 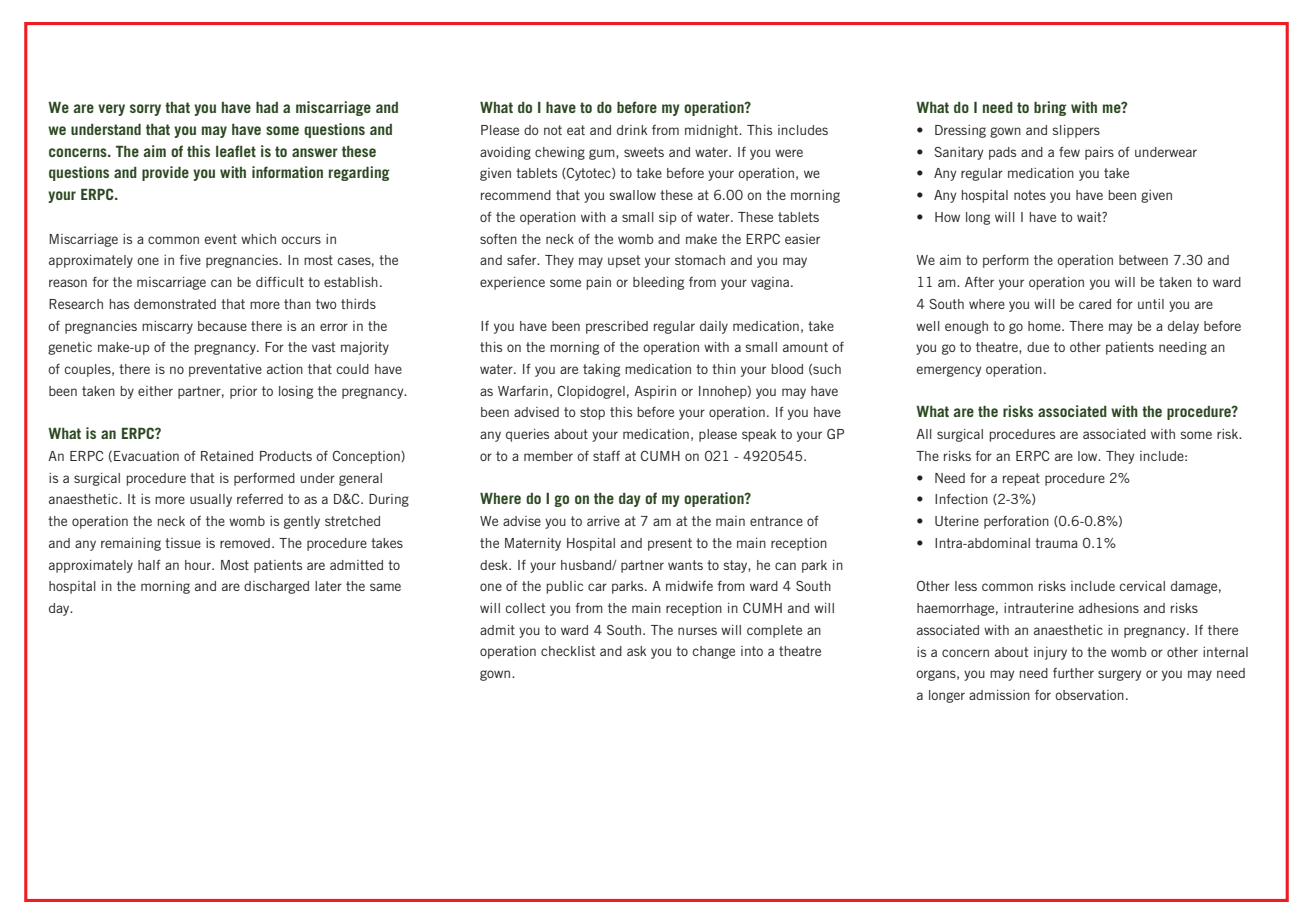 I want to click on arrive, so click(x=603, y=521).
